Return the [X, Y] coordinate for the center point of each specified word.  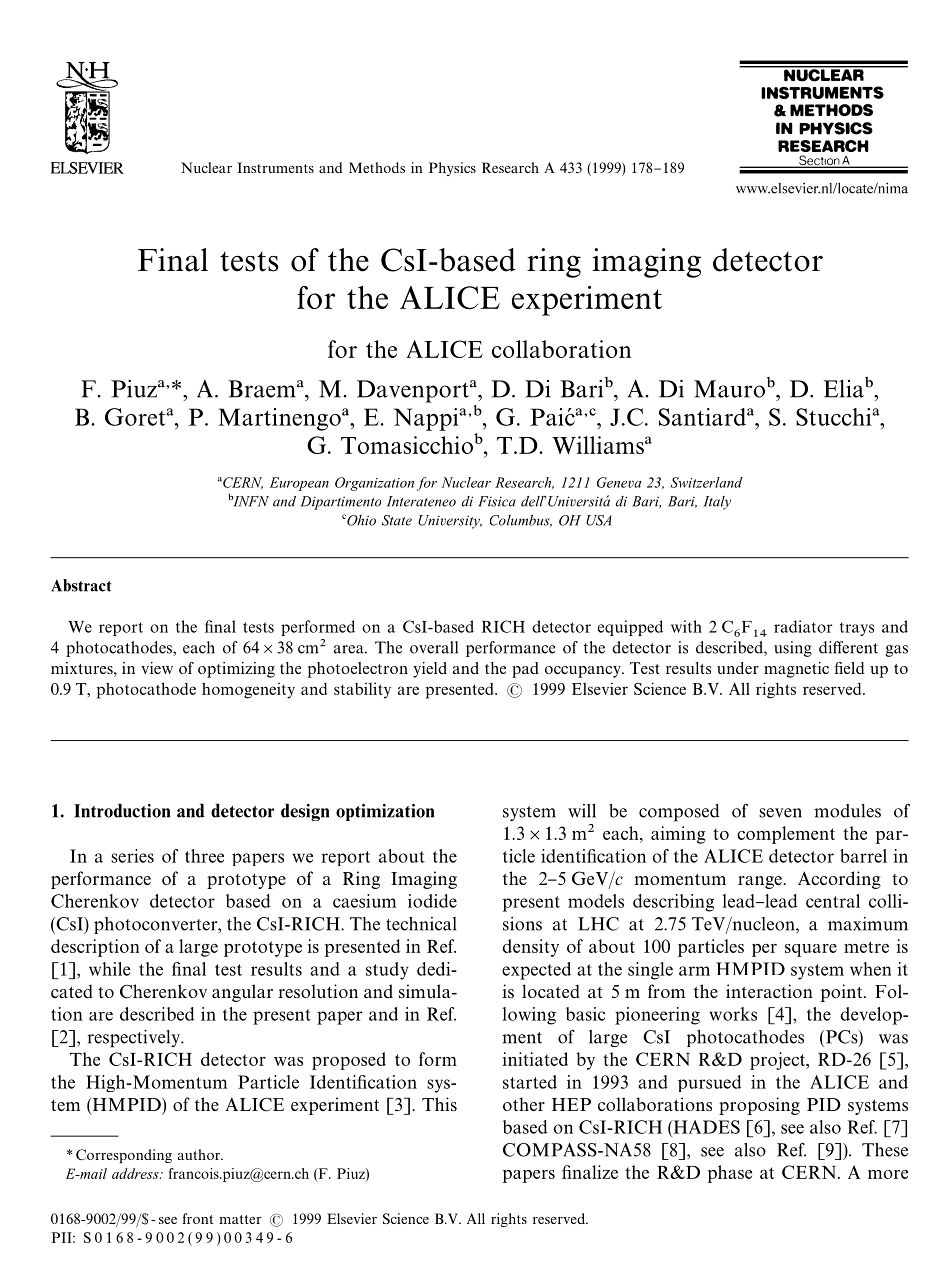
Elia [845, 387]
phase [730, 1174]
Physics [452, 169]
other [524, 1104]
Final [173, 260]
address [136, 1173]
